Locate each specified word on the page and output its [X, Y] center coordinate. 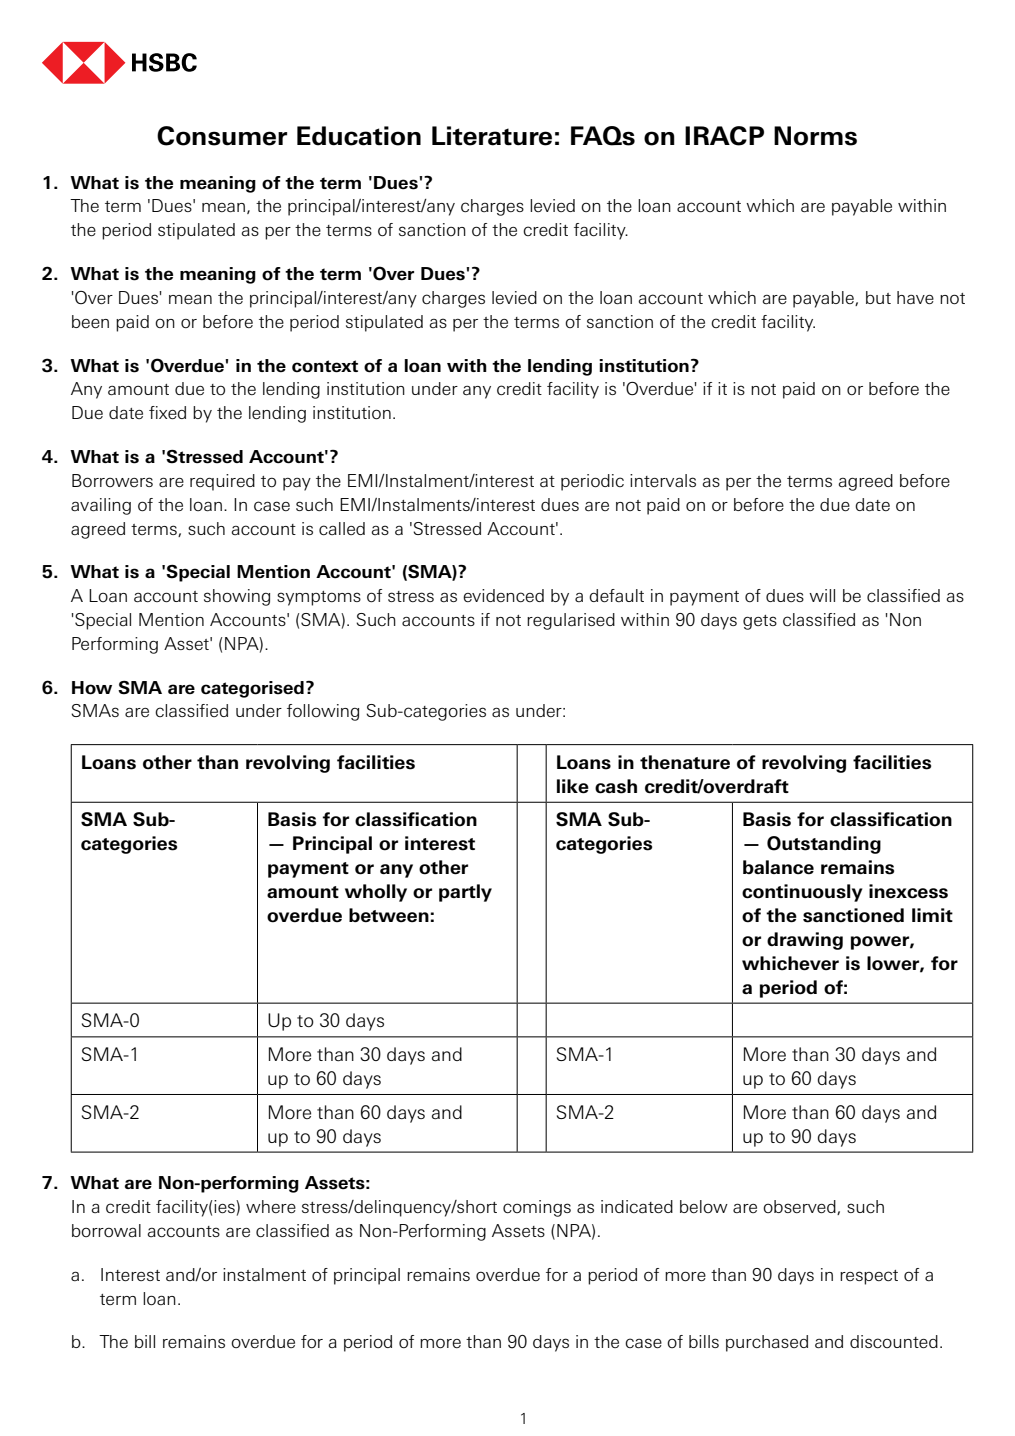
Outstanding [824, 845]
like [573, 786]
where [271, 1206]
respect [869, 1277]
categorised [252, 689]
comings [537, 1208]
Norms [815, 136]
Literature [492, 136]
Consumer [222, 136]
